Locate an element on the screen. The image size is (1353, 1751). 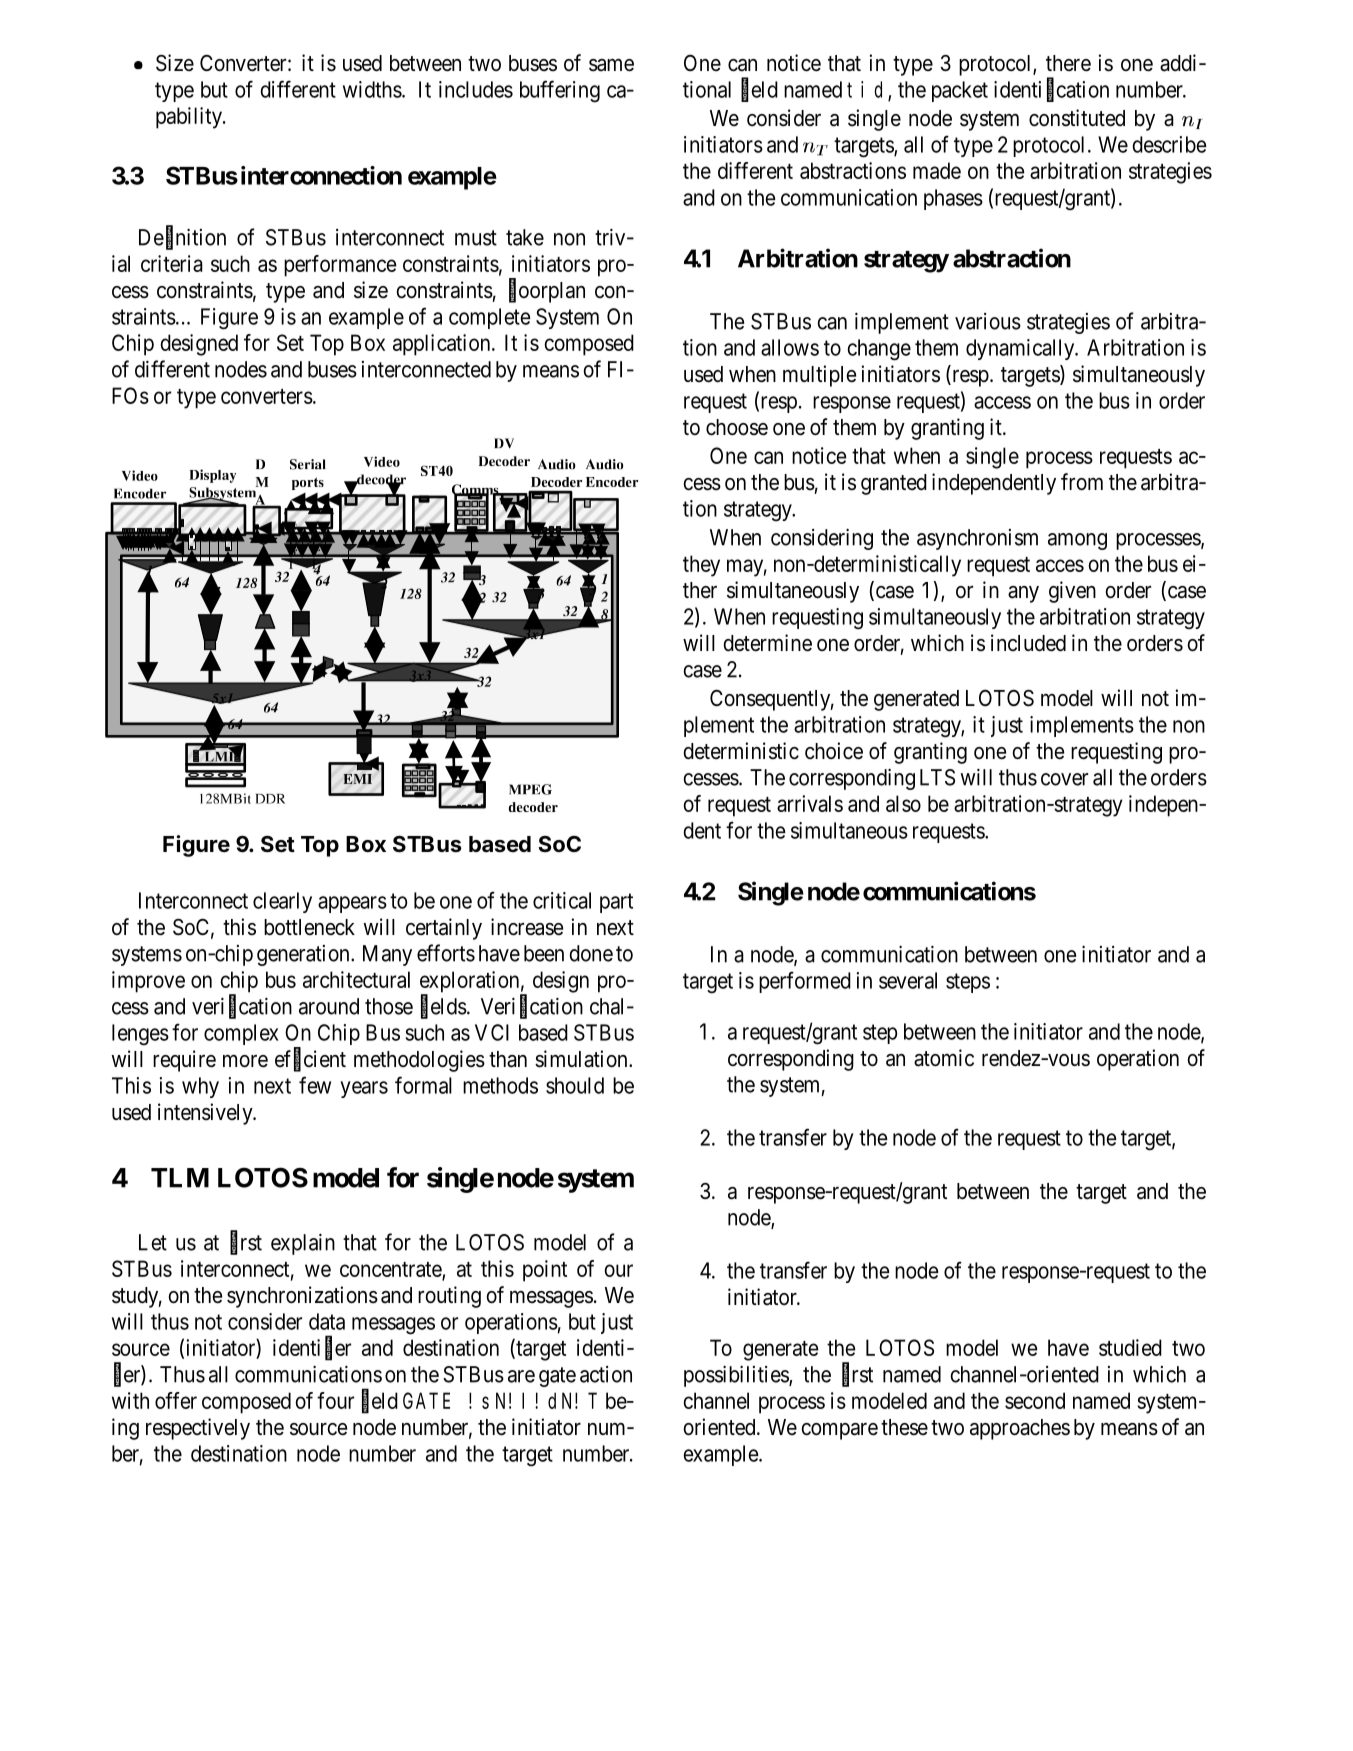
clearly is located at coordinates (282, 902).
